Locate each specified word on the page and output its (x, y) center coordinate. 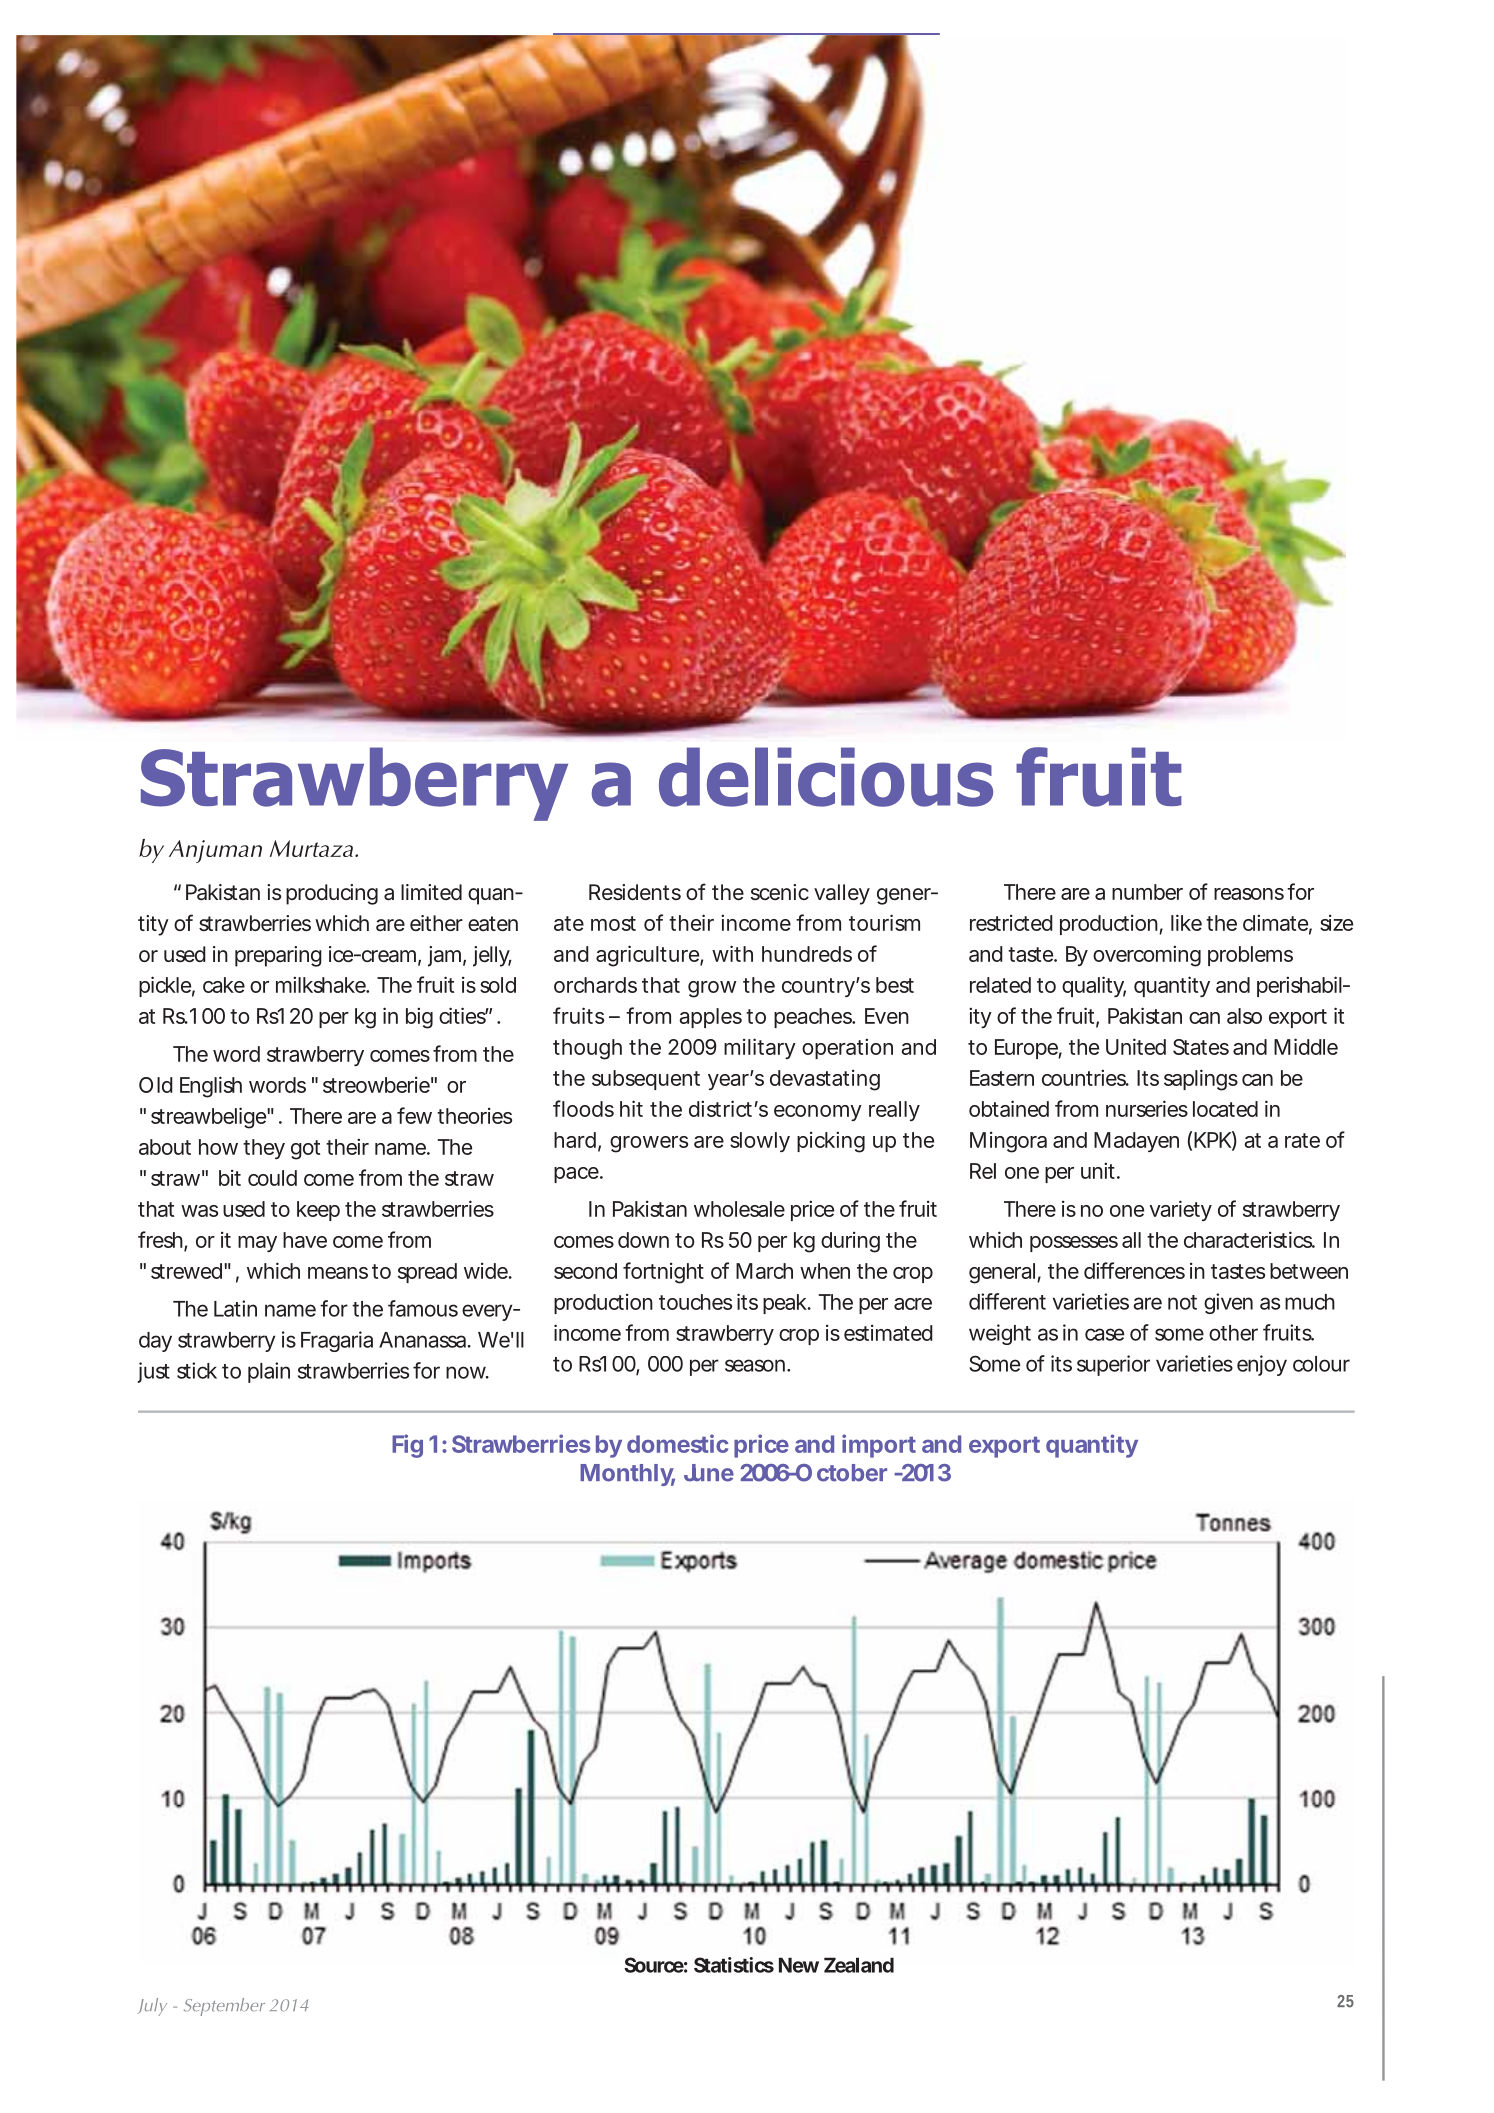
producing (332, 894)
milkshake (322, 984)
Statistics (734, 1965)
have (305, 1240)
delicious (826, 777)
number (1147, 892)
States (1201, 1047)
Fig (407, 1446)
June (709, 1473)
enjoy (1262, 1365)
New (799, 1965)
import (879, 1446)
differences (1134, 1270)
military (760, 1048)
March (764, 1271)
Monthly (627, 1475)
